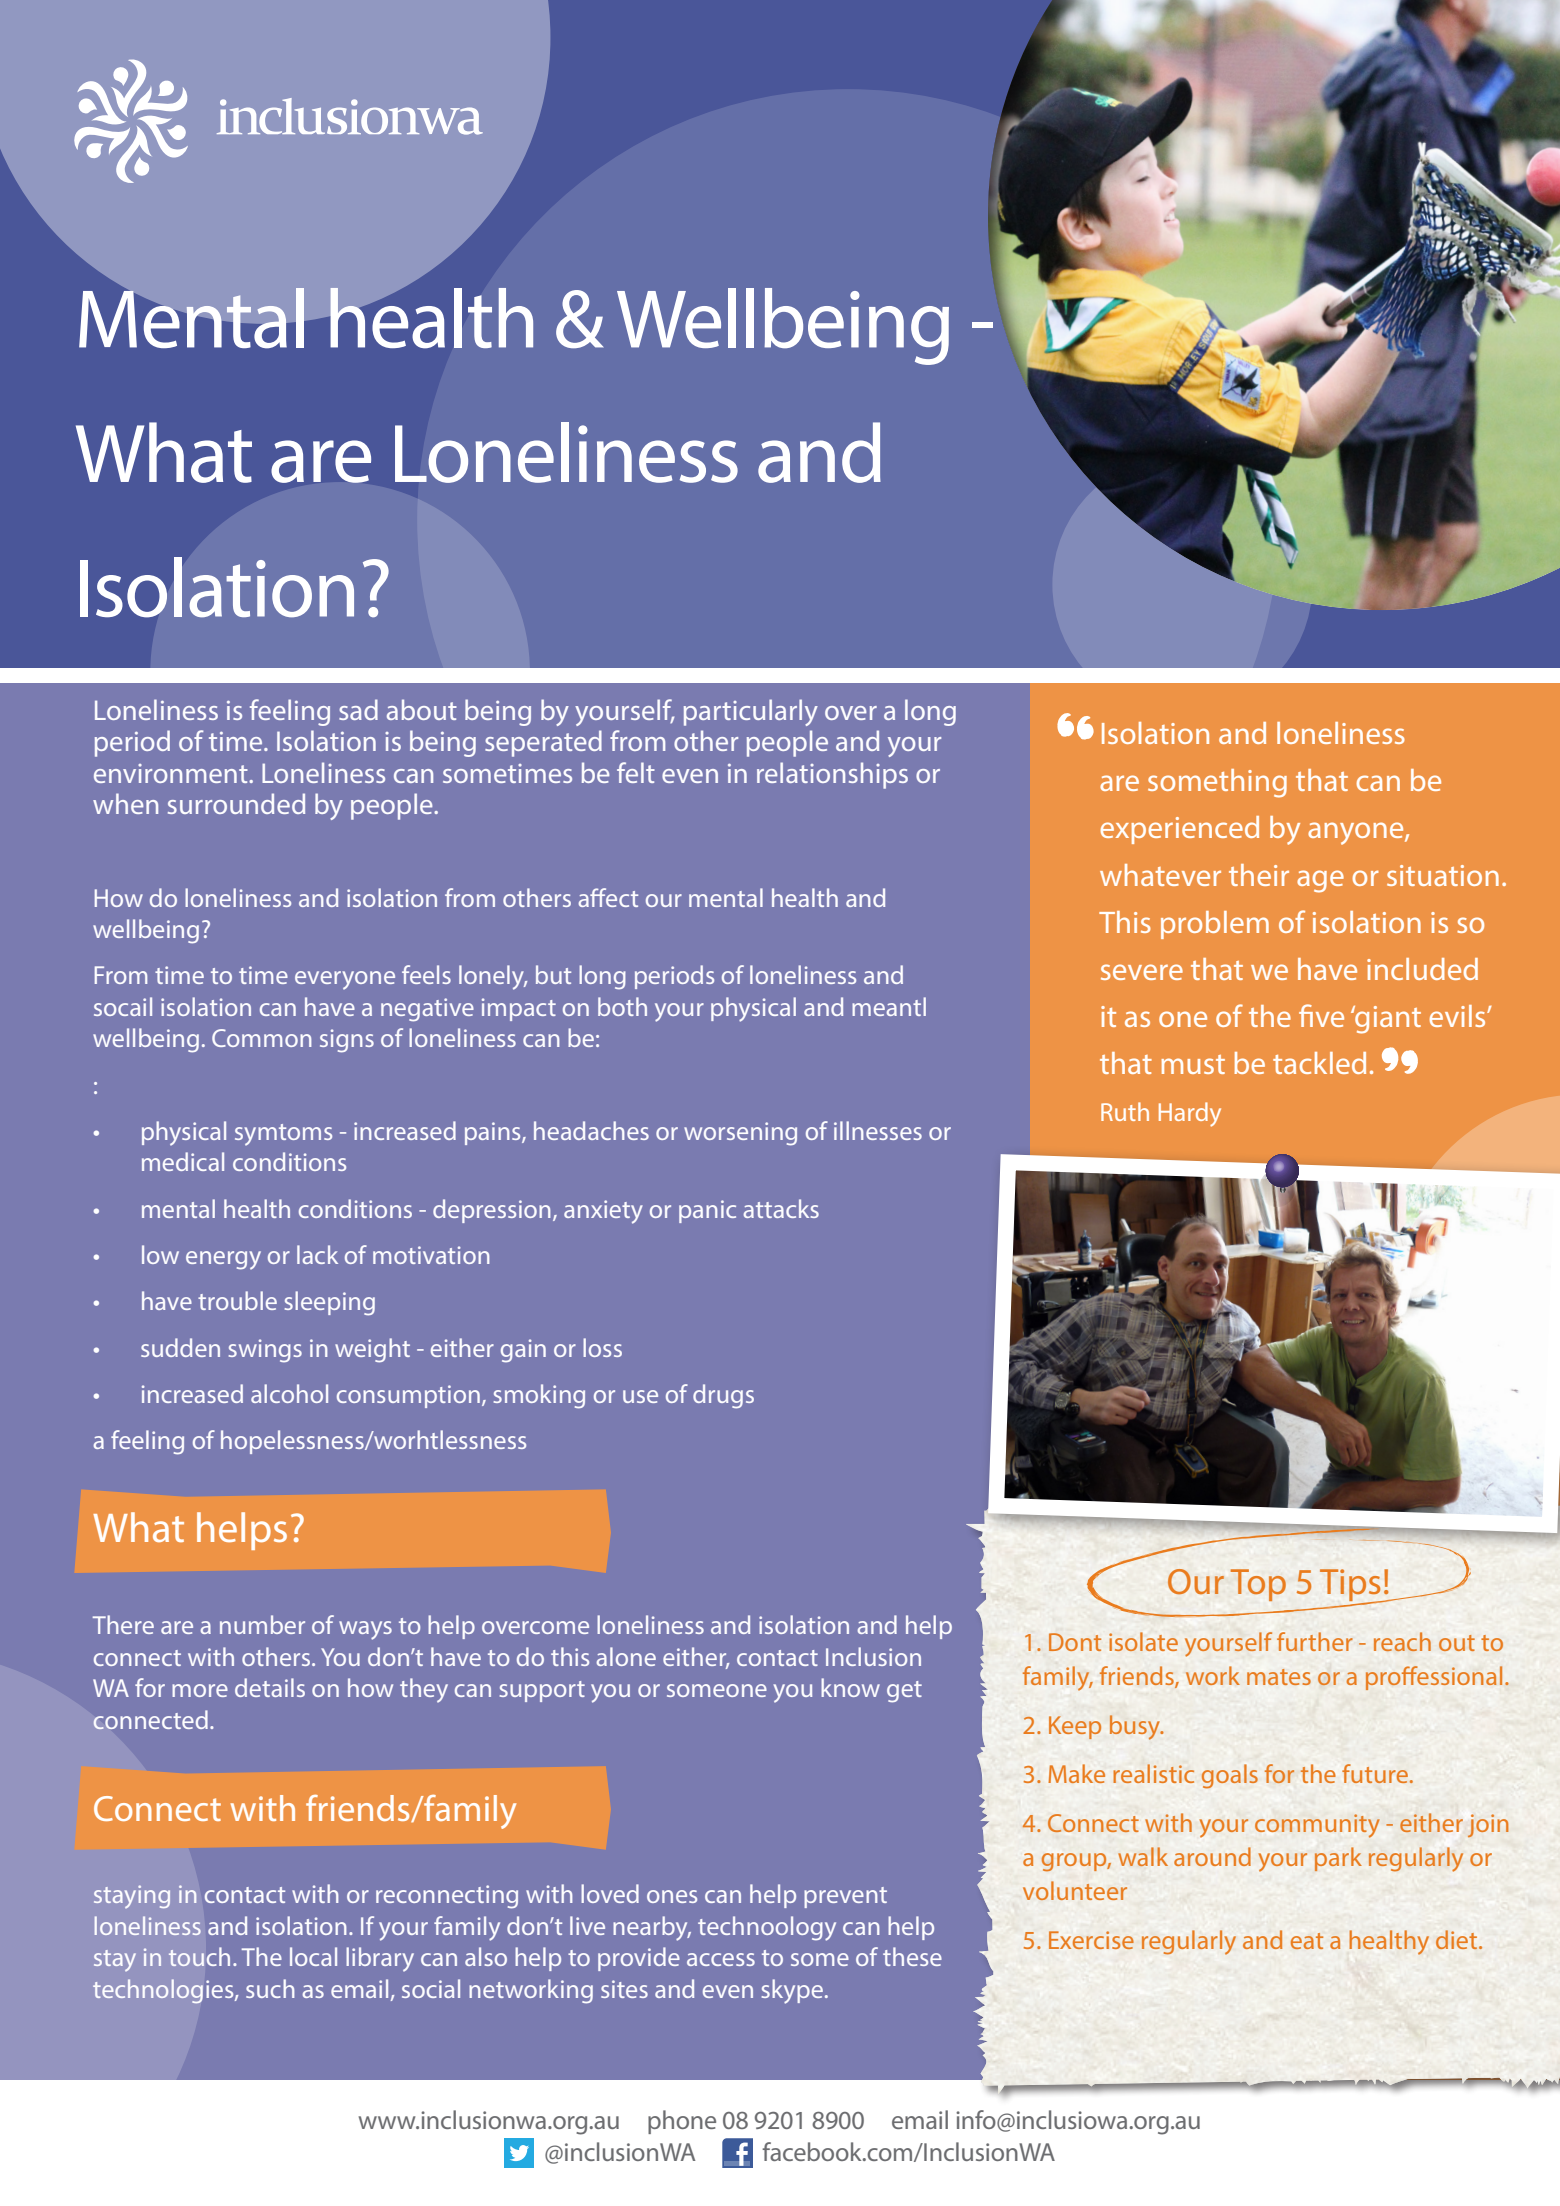  What do you see at coordinates (723, 1396) in the screenshot?
I see `drugs` at bounding box center [723, 1396].
